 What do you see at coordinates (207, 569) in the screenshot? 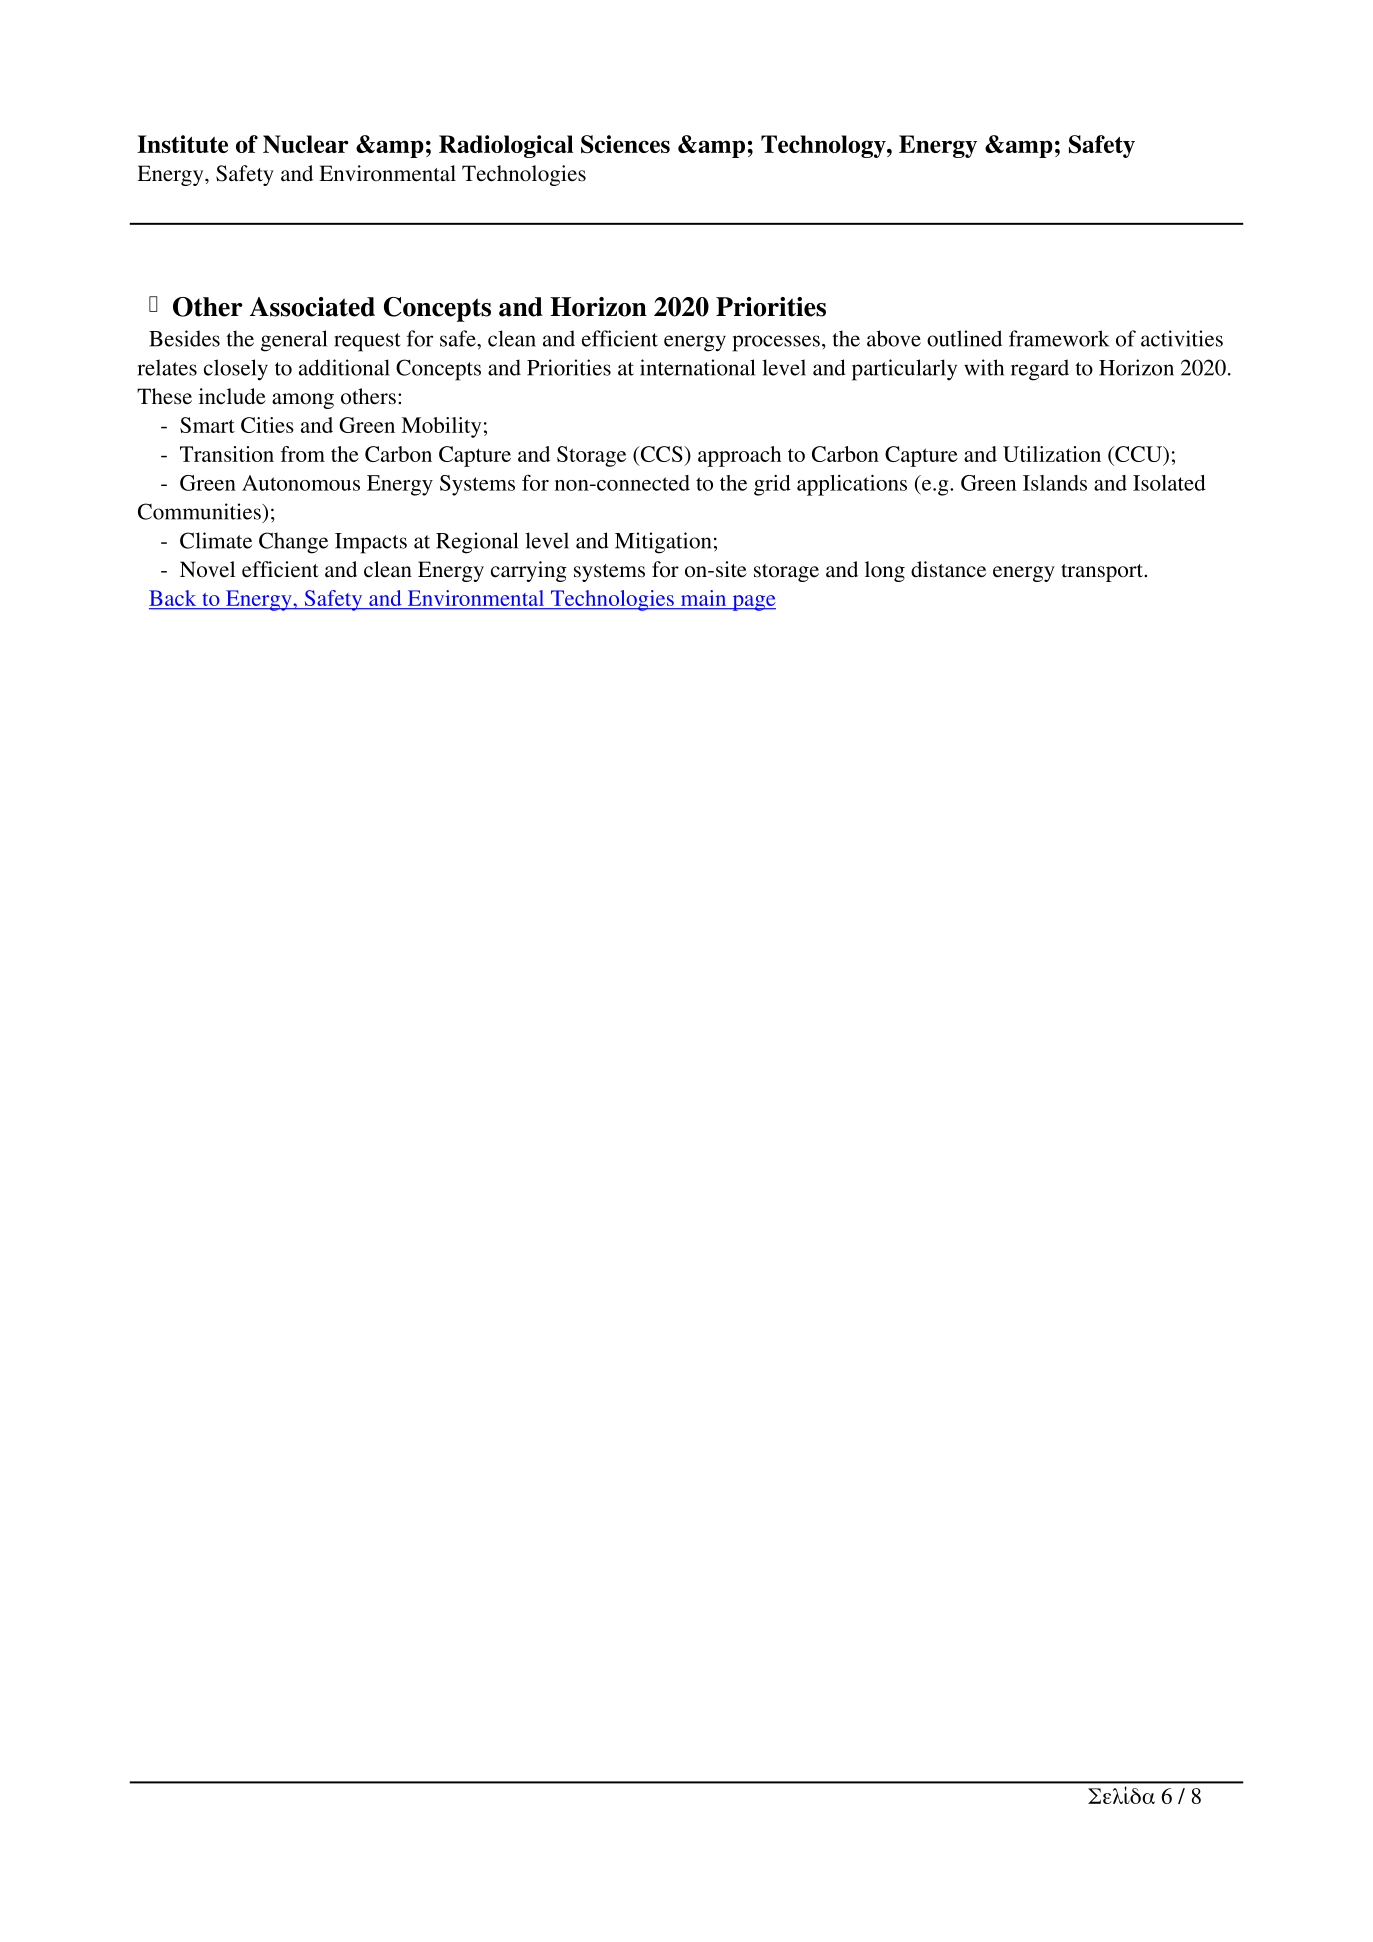
I see `Novel` at bounding box center [207, 569].
